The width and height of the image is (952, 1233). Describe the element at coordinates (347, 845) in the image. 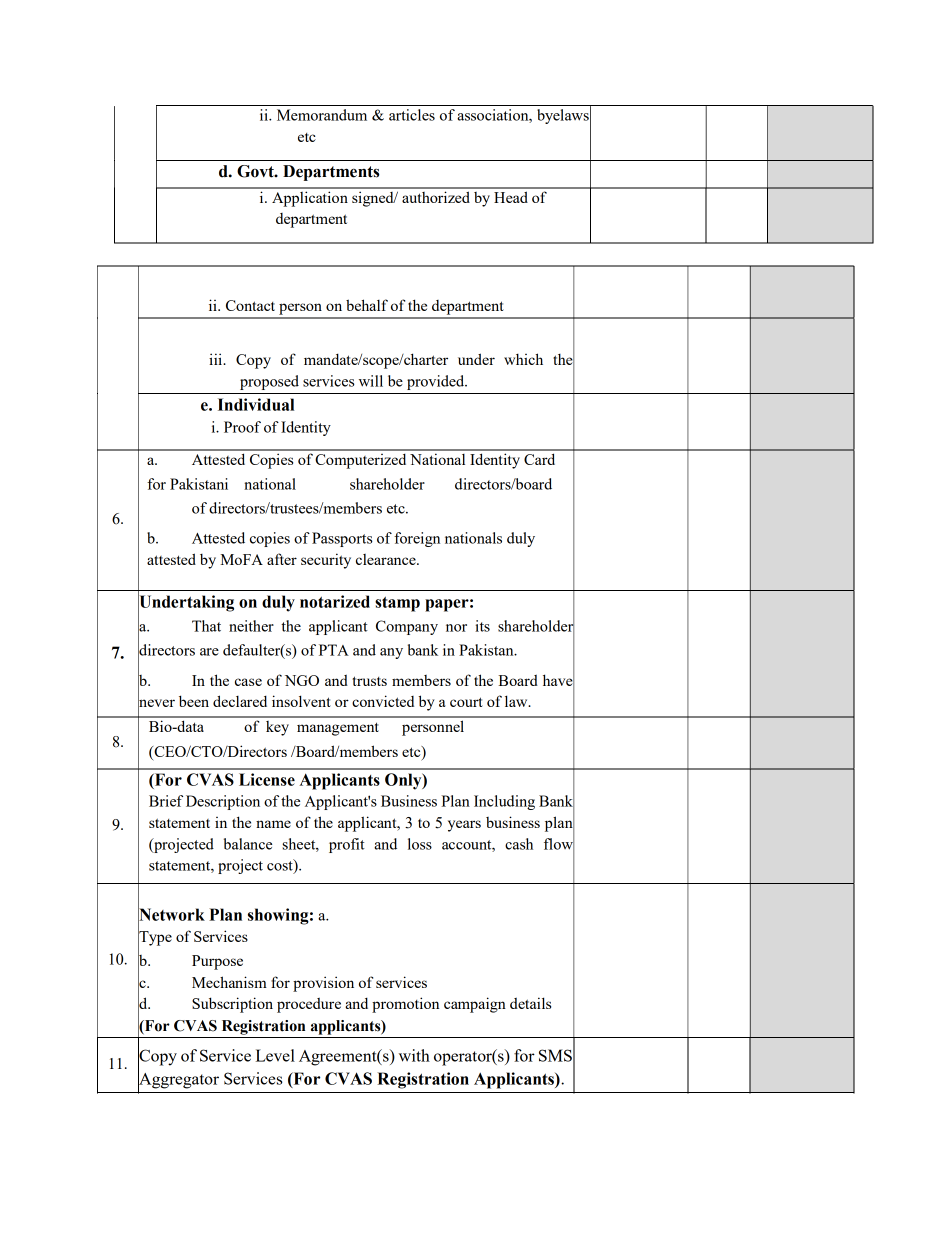

I see `profit` at that location.
